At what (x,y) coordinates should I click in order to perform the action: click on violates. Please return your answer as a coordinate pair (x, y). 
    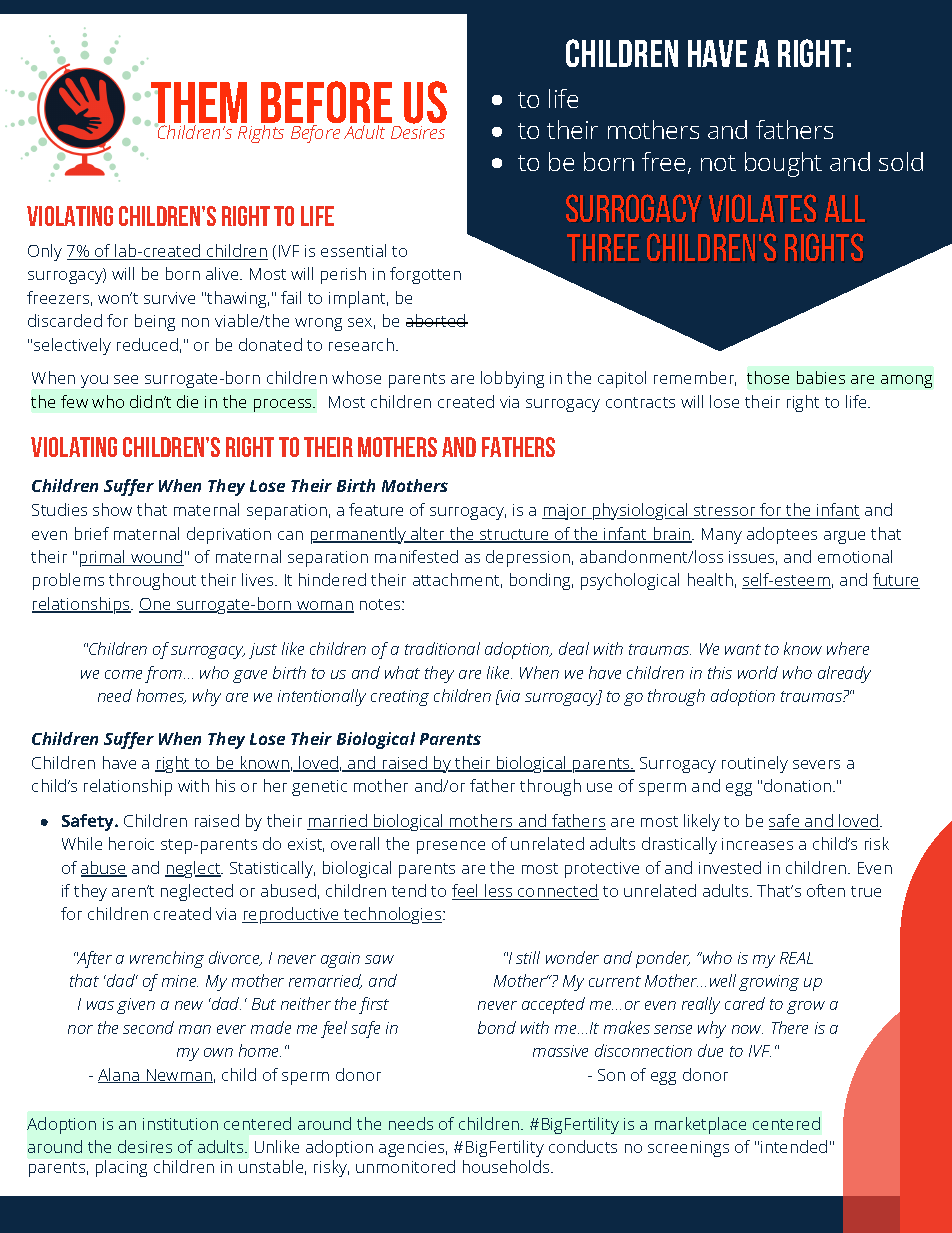
    Looking at the image, I should click on (762, 208).
